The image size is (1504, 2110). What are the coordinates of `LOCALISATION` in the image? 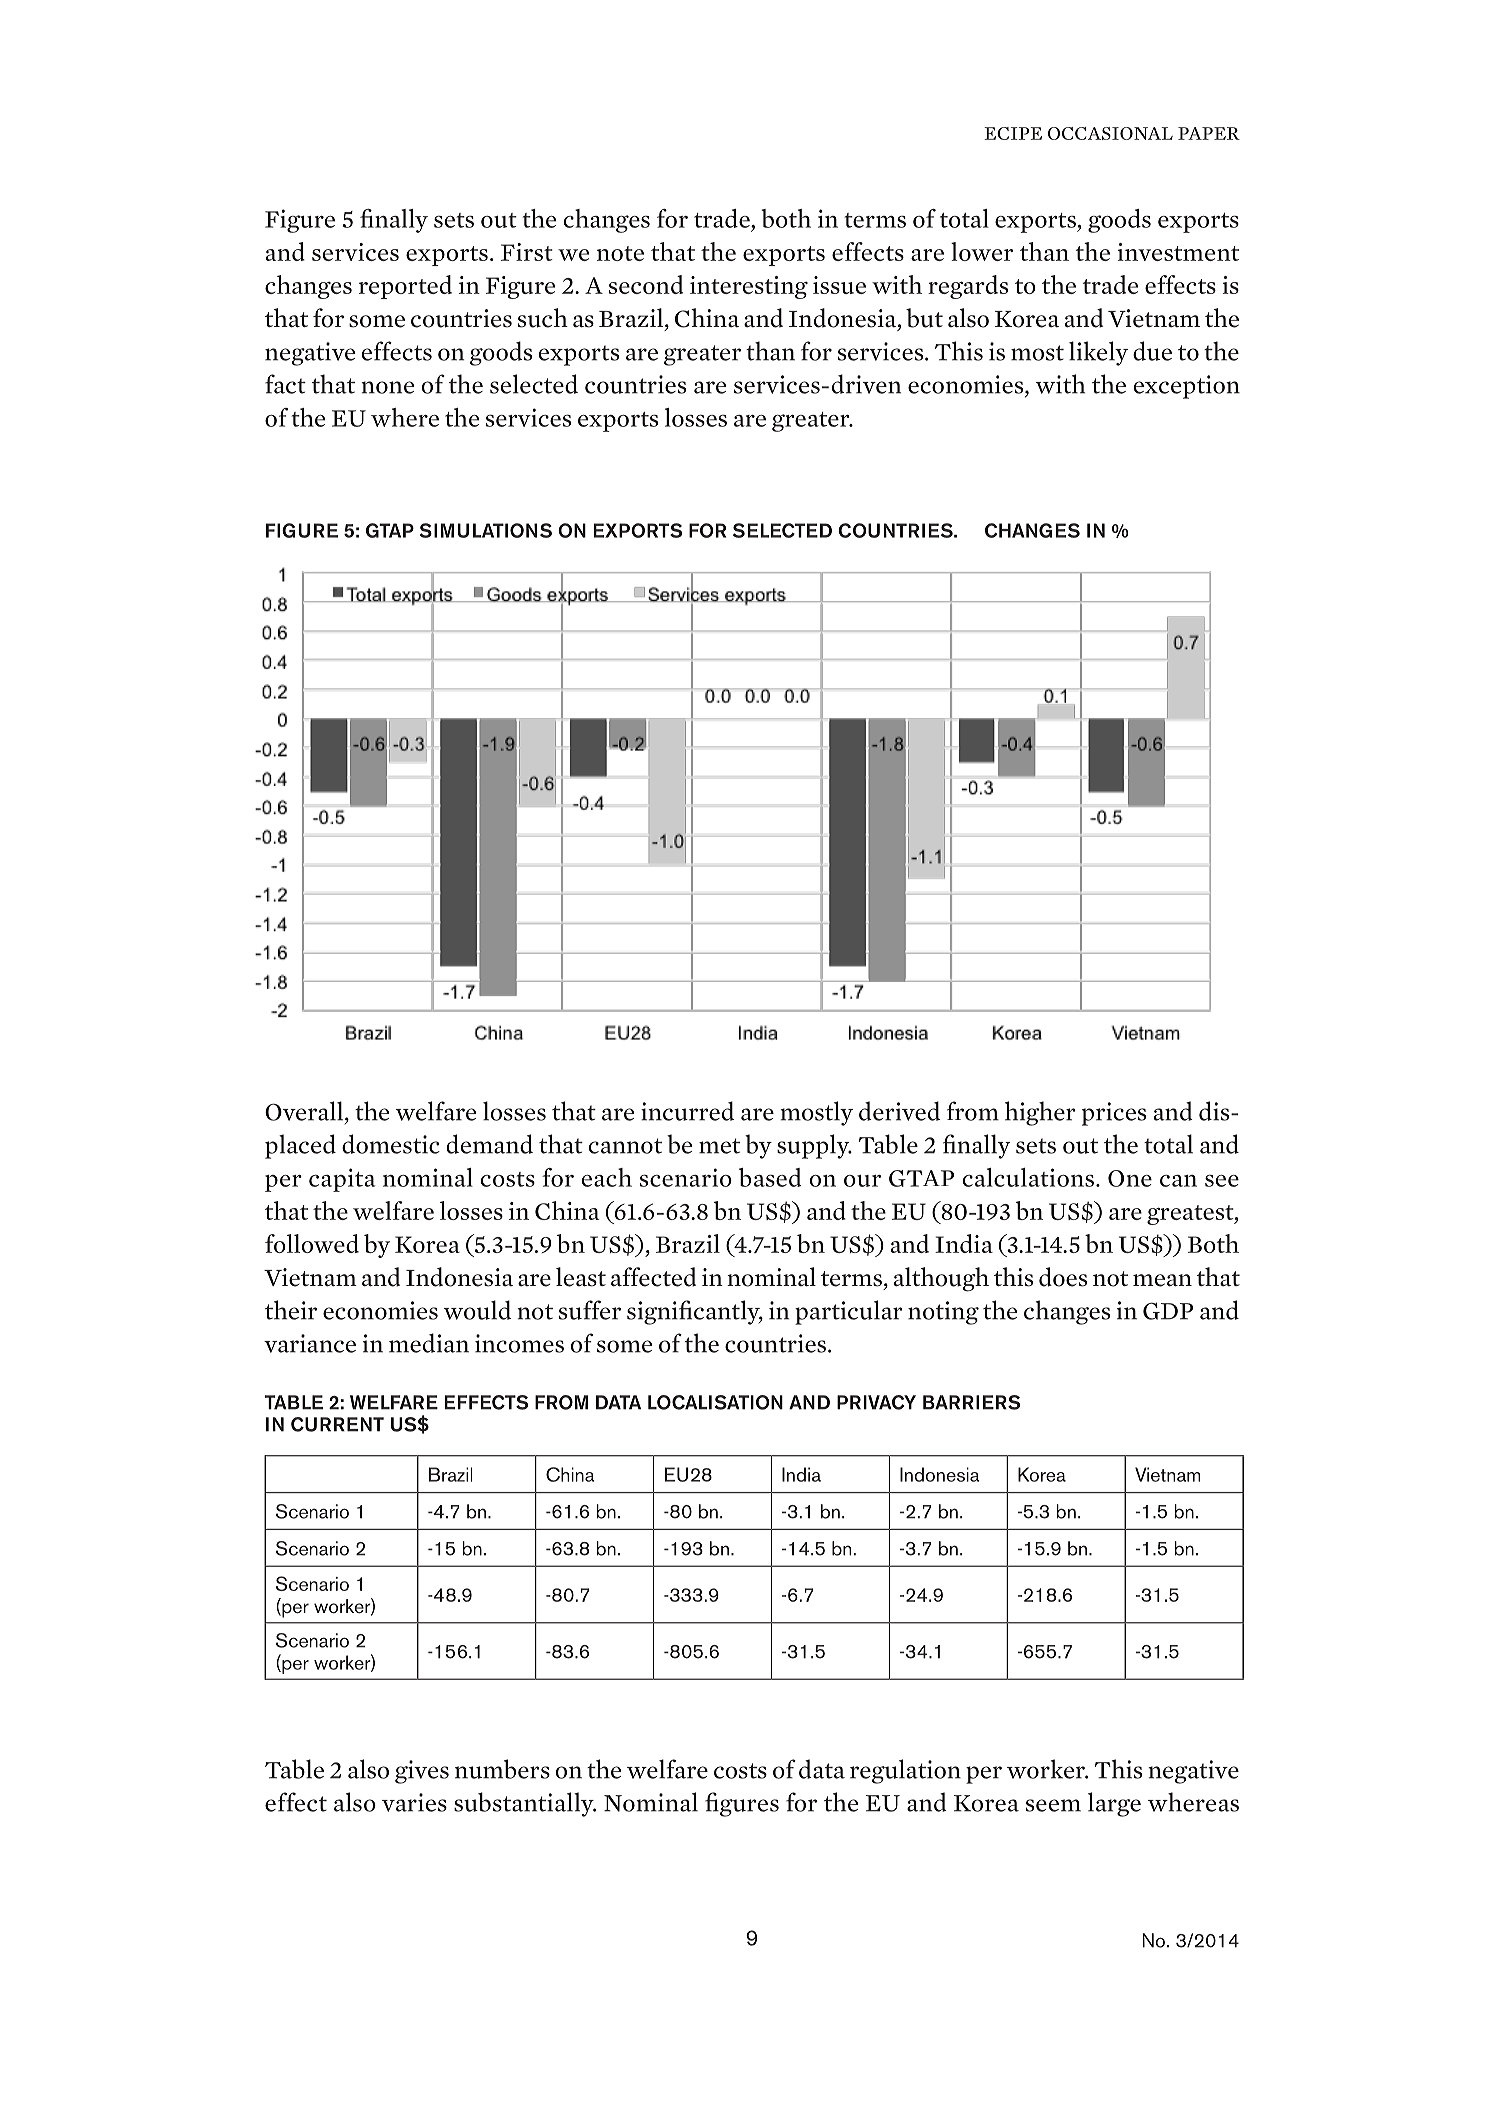 It's located at (715, 1402).
